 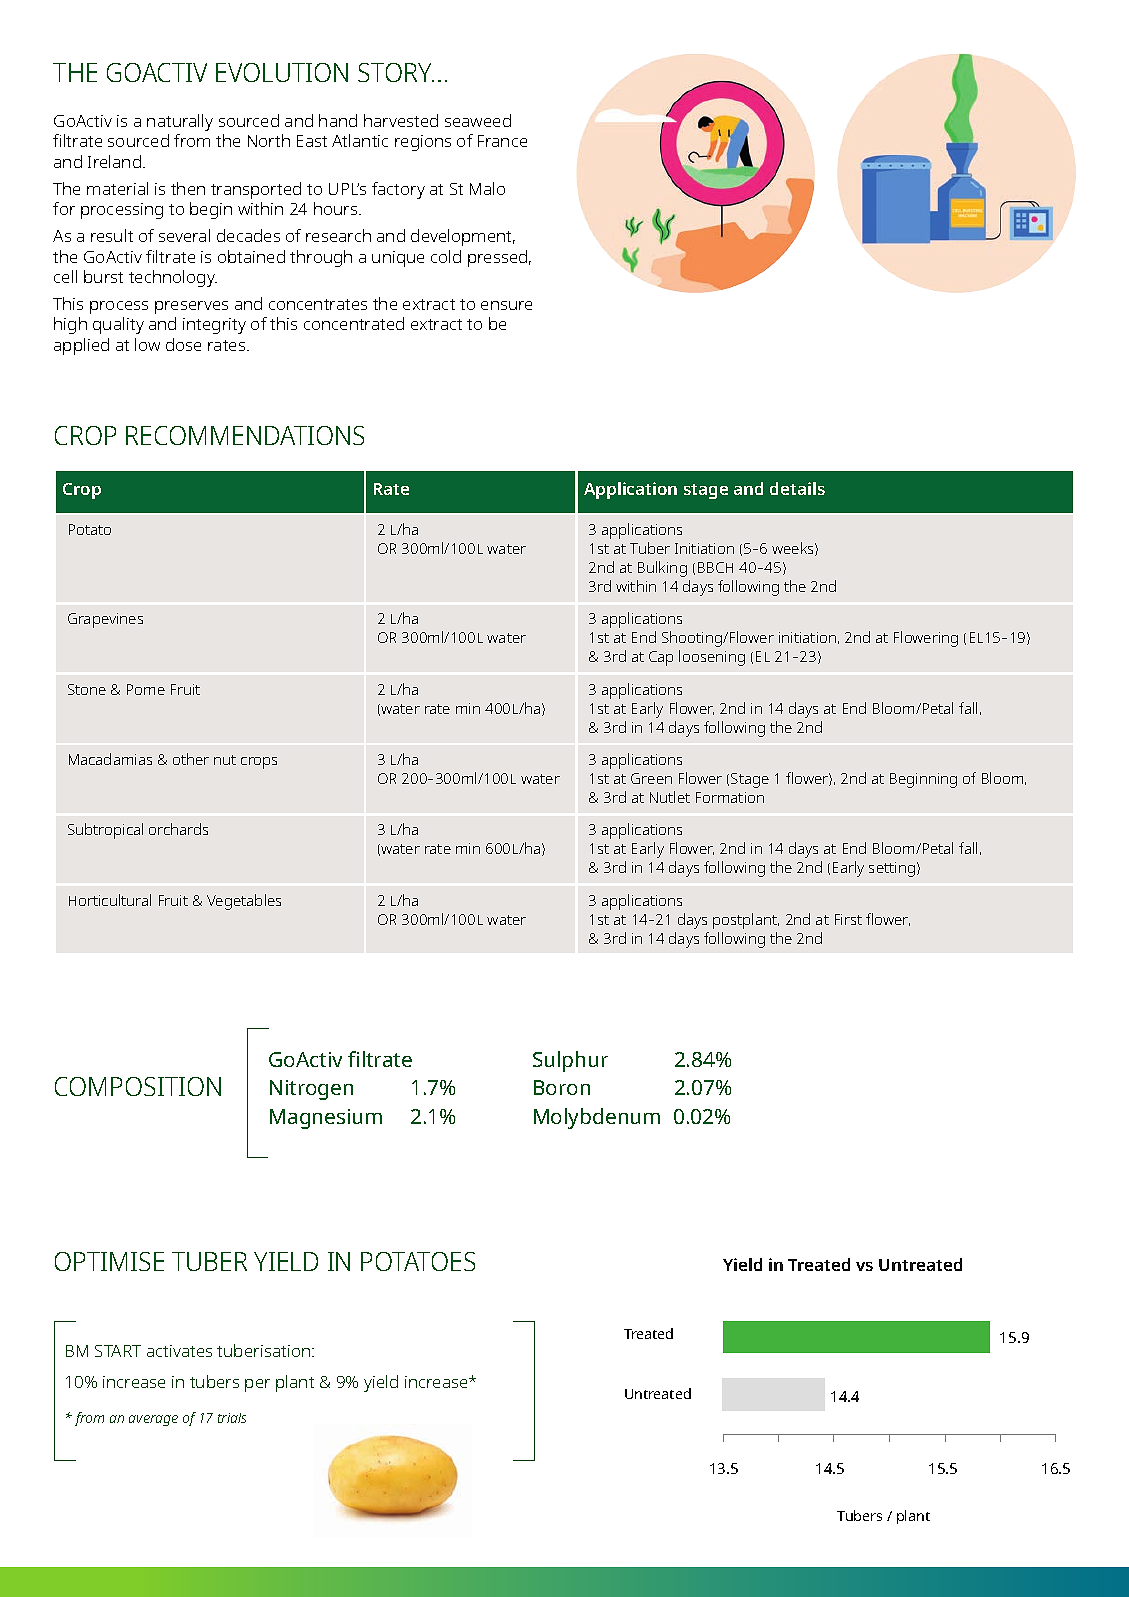 I want to click on other, so click(x=191, y=759).
